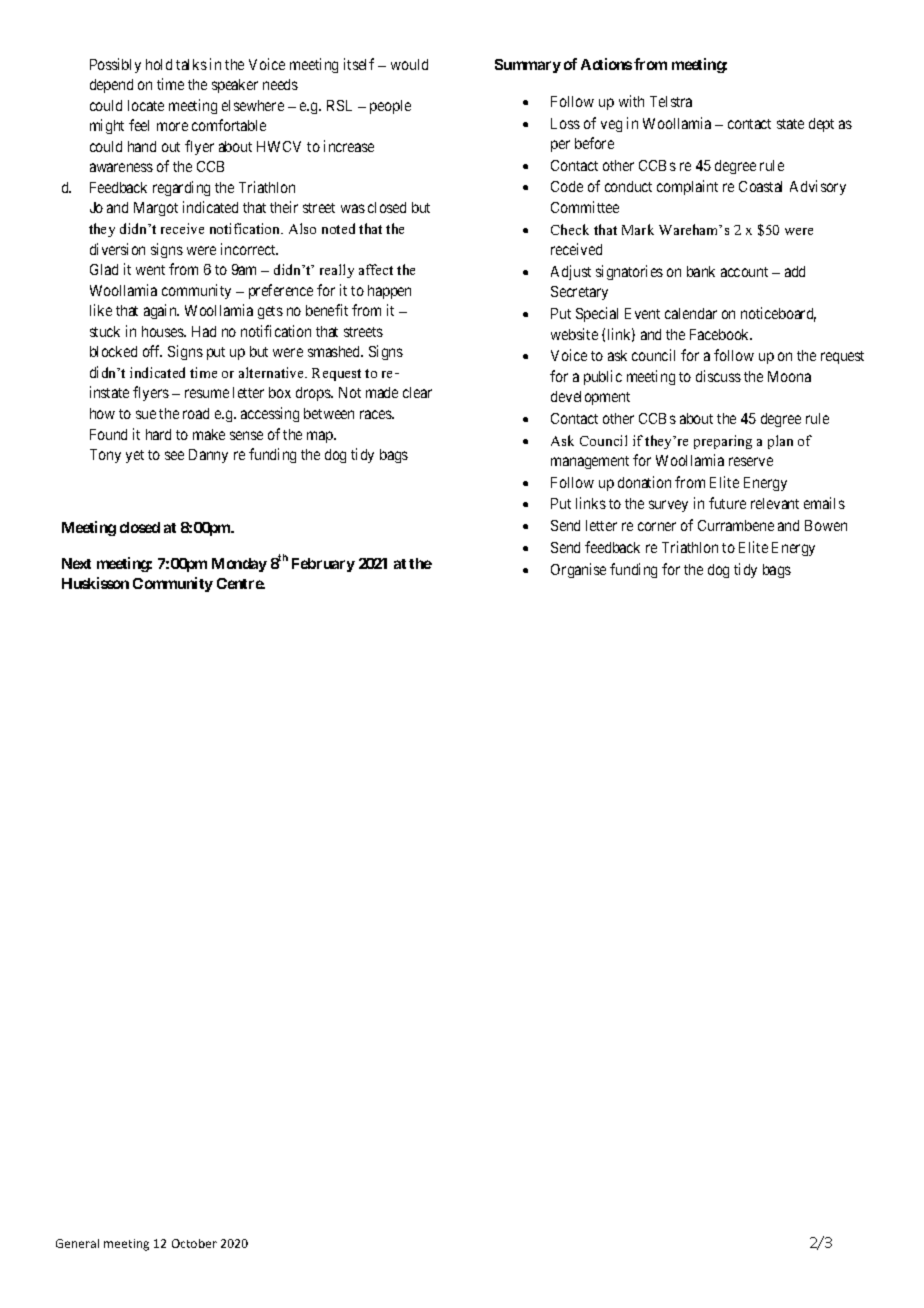 The width and height of the screenshot is (924, 1308). Describe the element at coordinates (194, 1243) in the screenshot. I see `October` at that location.
